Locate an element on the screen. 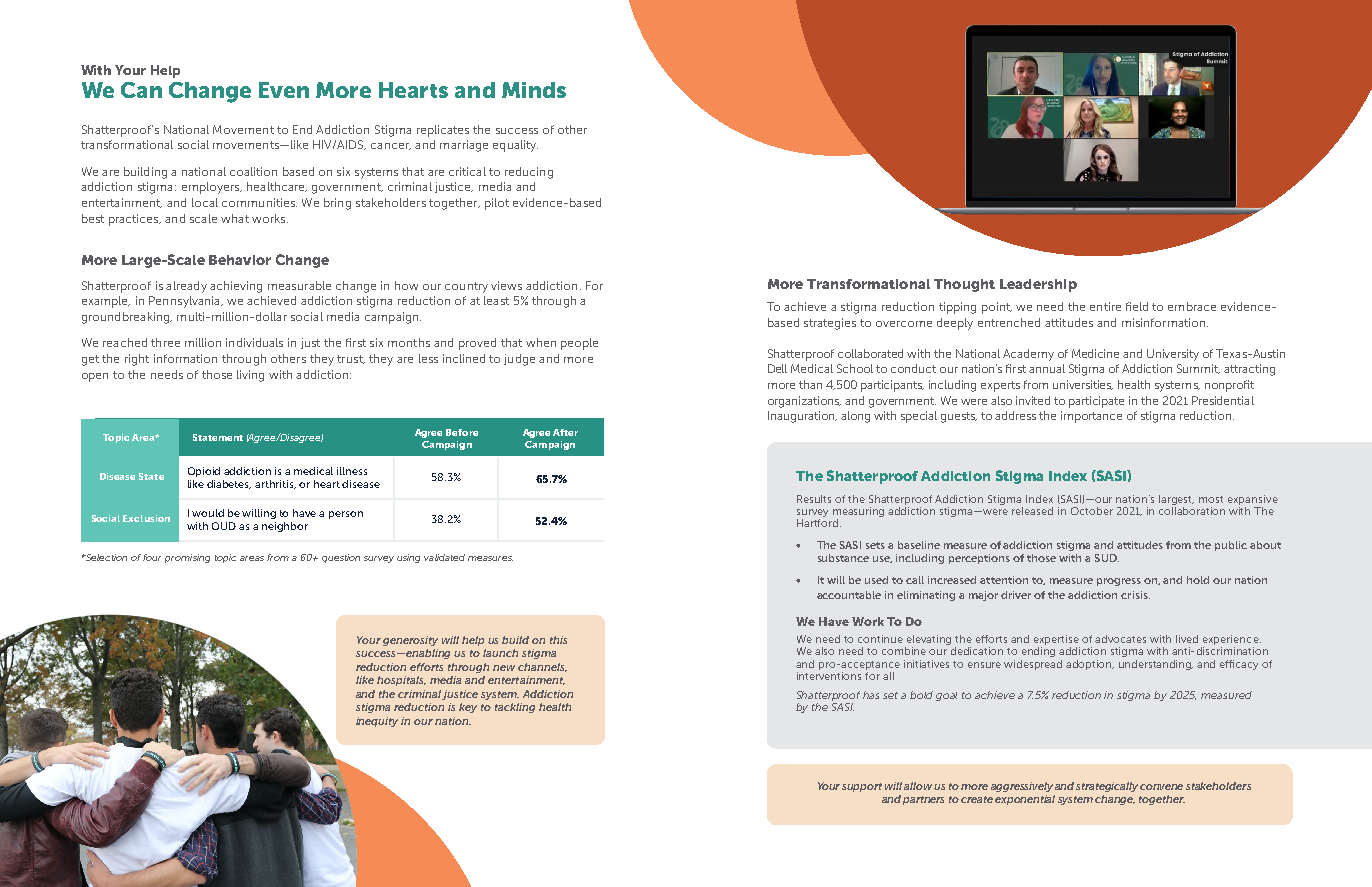  individuals is located at coordinates (254, 342).
